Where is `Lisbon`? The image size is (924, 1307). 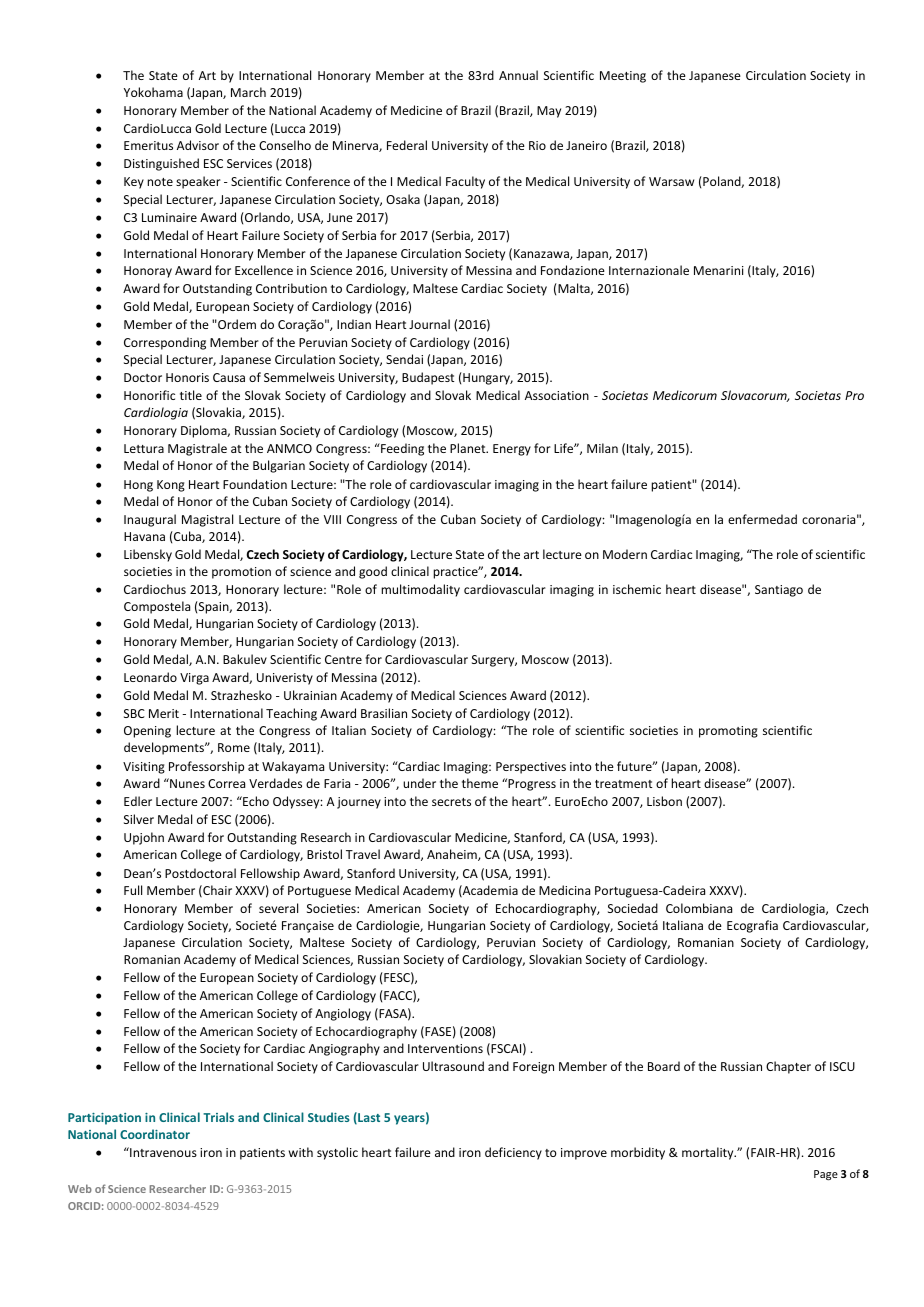 Lisbon is located at coordinates (664, 801).
